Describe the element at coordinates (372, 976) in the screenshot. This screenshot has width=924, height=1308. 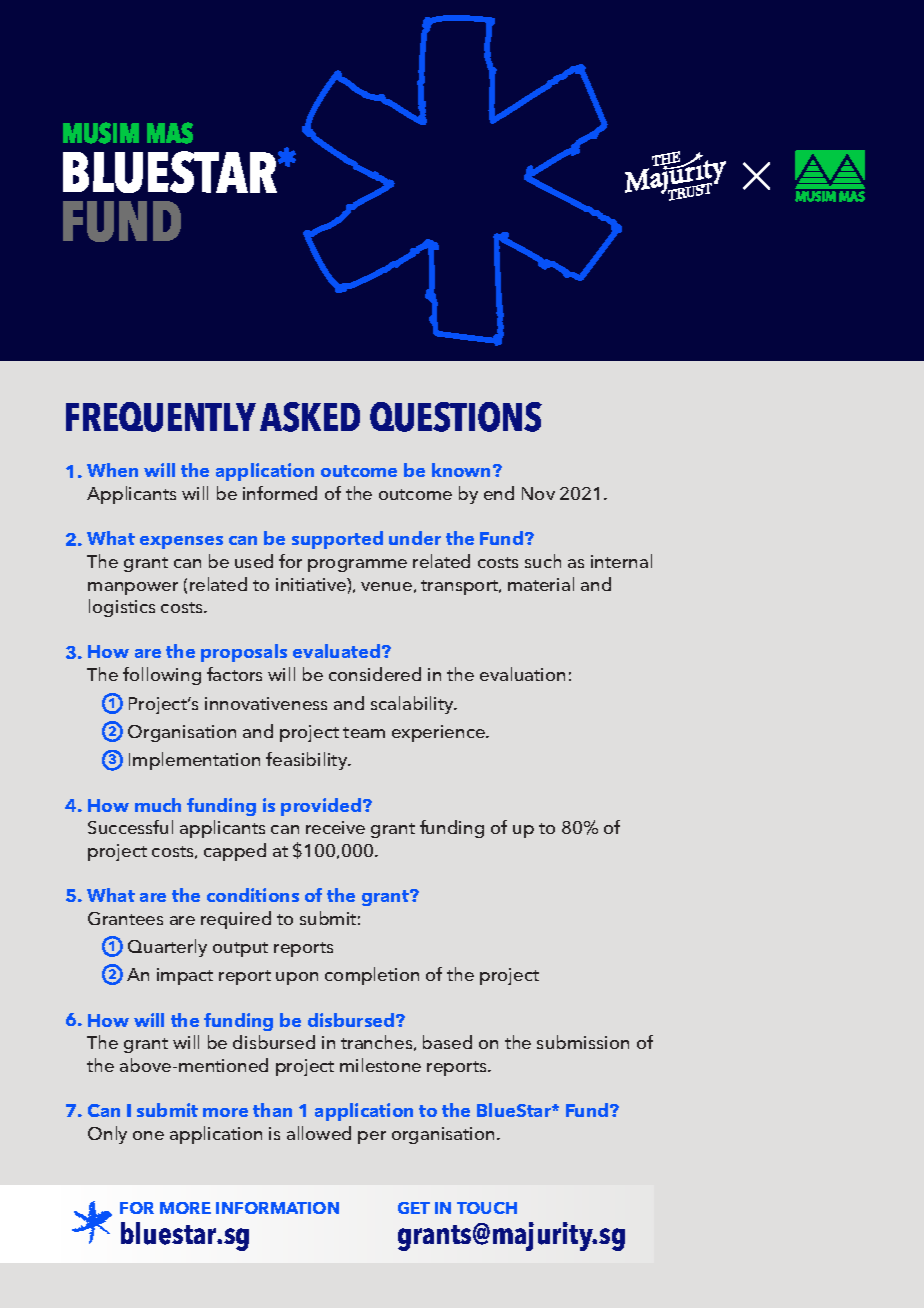
I see `completion` at that location.
